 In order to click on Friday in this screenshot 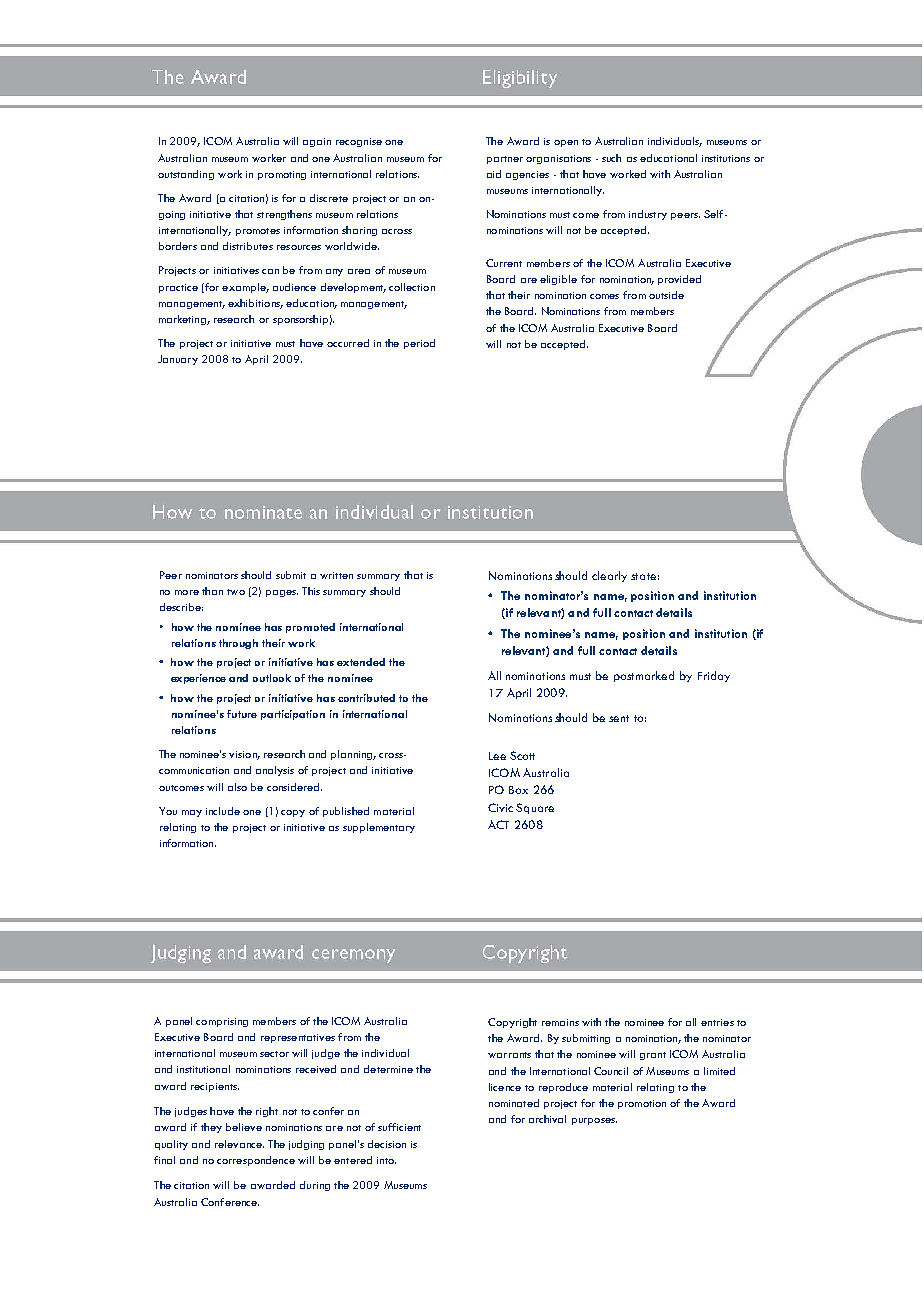, I will do `click(714, 676)`.
